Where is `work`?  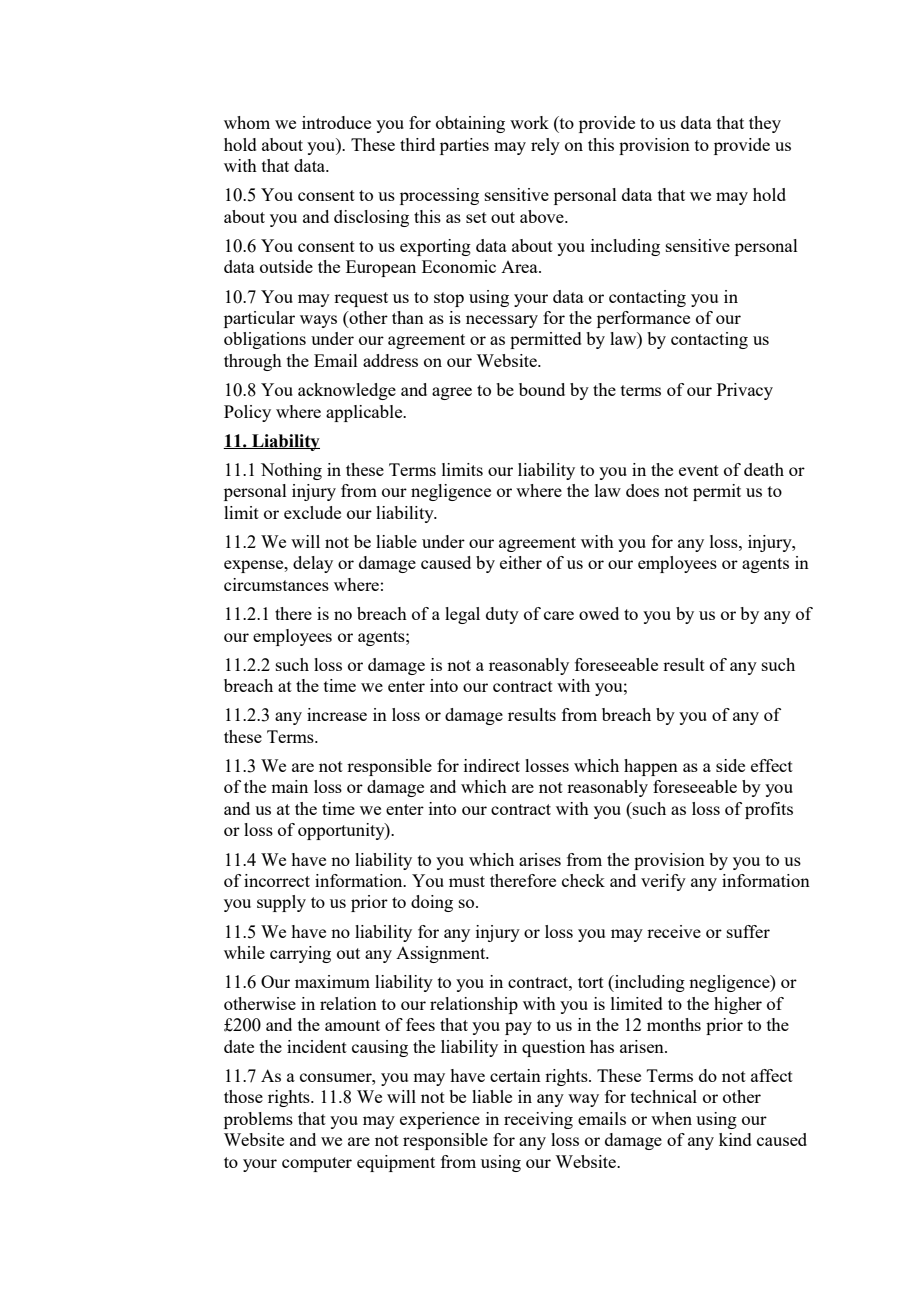
work is located at coordinates (529, 122).
